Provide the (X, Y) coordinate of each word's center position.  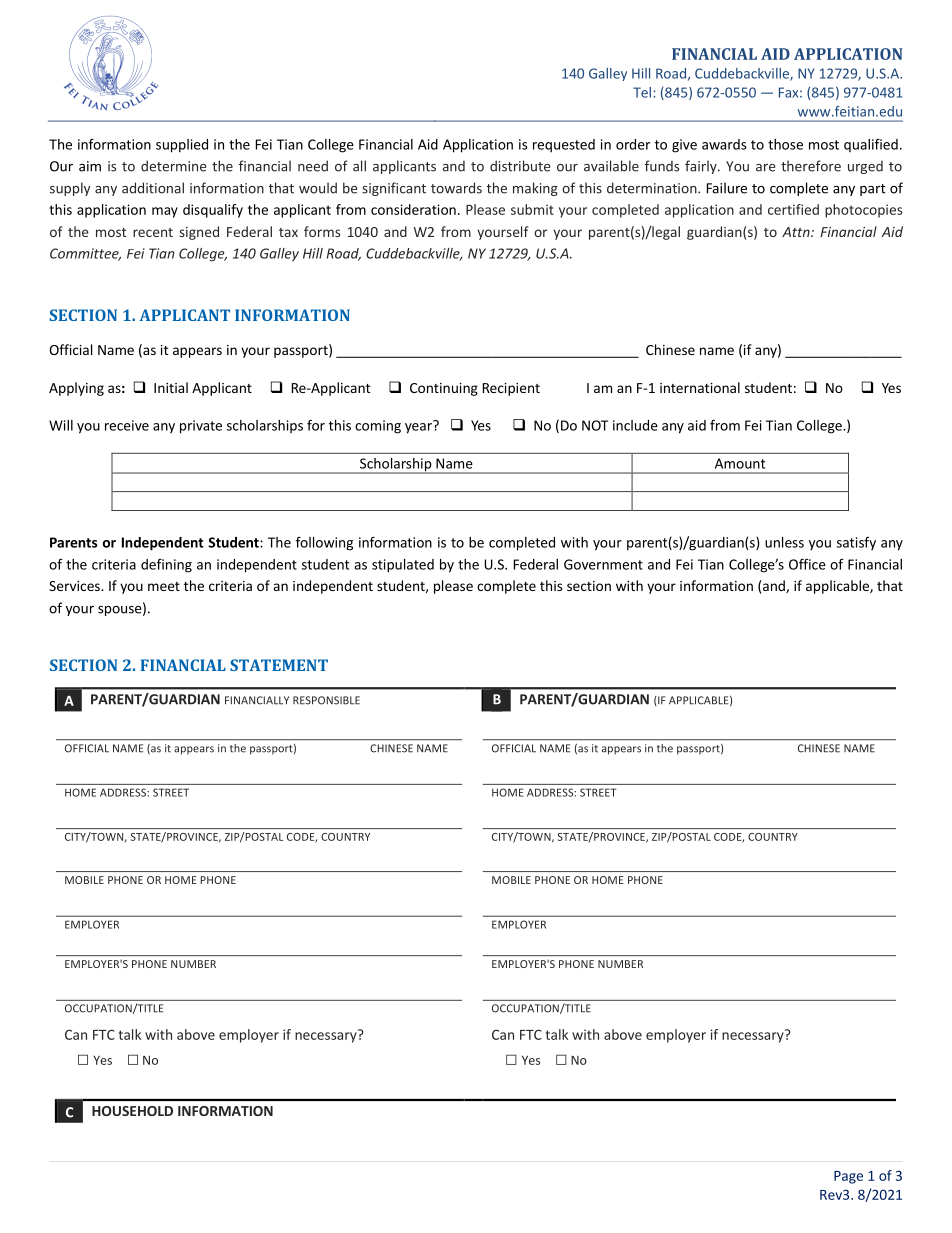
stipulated (403, 566)
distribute (520, 166)
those (785, 144)
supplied (182, 146)
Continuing (444, 389)
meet (164, 586)
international (700, 387)
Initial (171, 387)
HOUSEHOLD (132, 1111)
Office (807, 564)
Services (75, 586)
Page (848, 1177)
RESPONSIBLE (326, 700)
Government (603, 564)
